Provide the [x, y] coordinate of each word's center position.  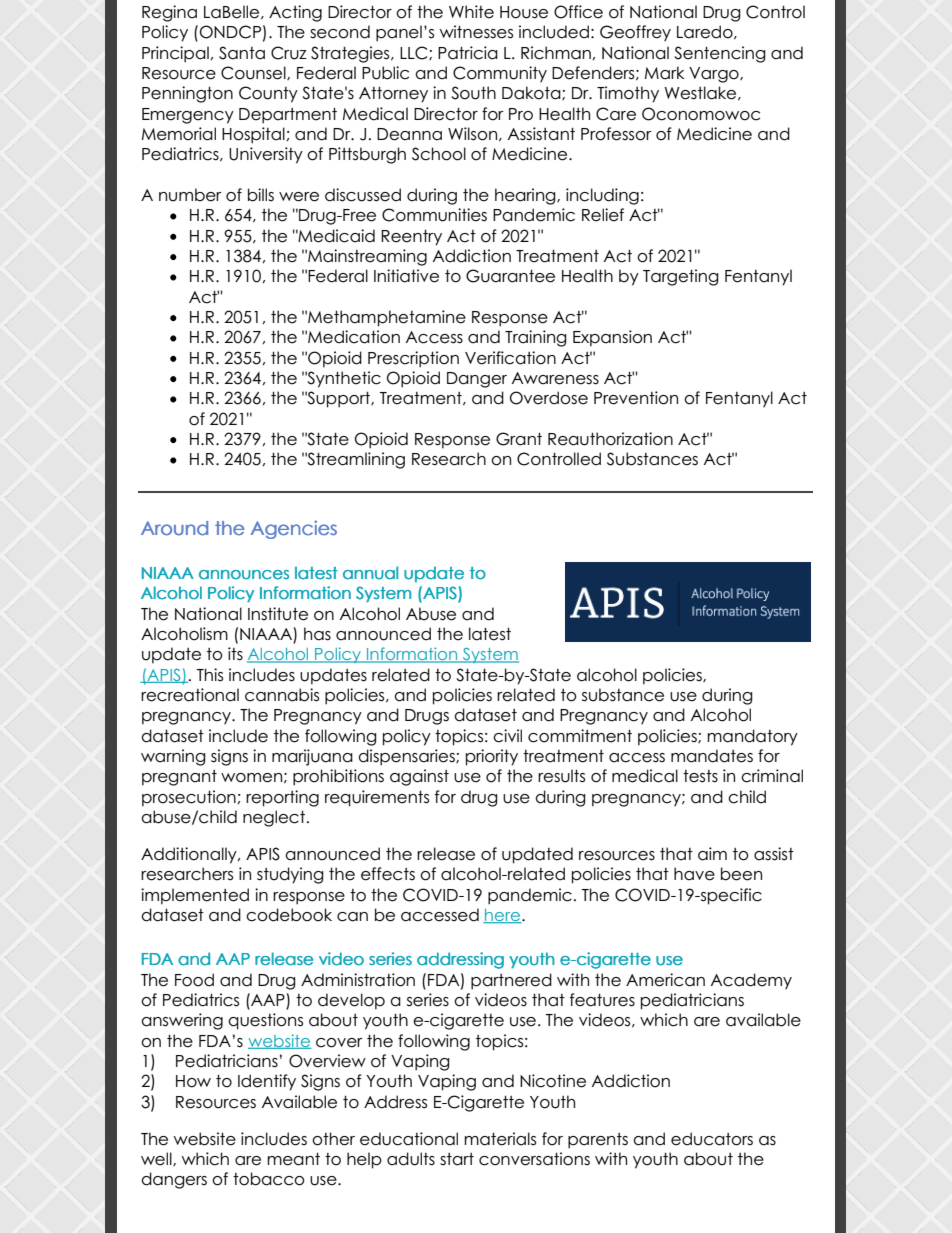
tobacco [269, 1179]
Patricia [468, 53]
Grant [519, 439]
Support [338, 399]
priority [492, 757]
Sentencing [720, 54]
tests [700, 776]
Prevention [636, 398]
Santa [242, 53]
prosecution [189, 798]
